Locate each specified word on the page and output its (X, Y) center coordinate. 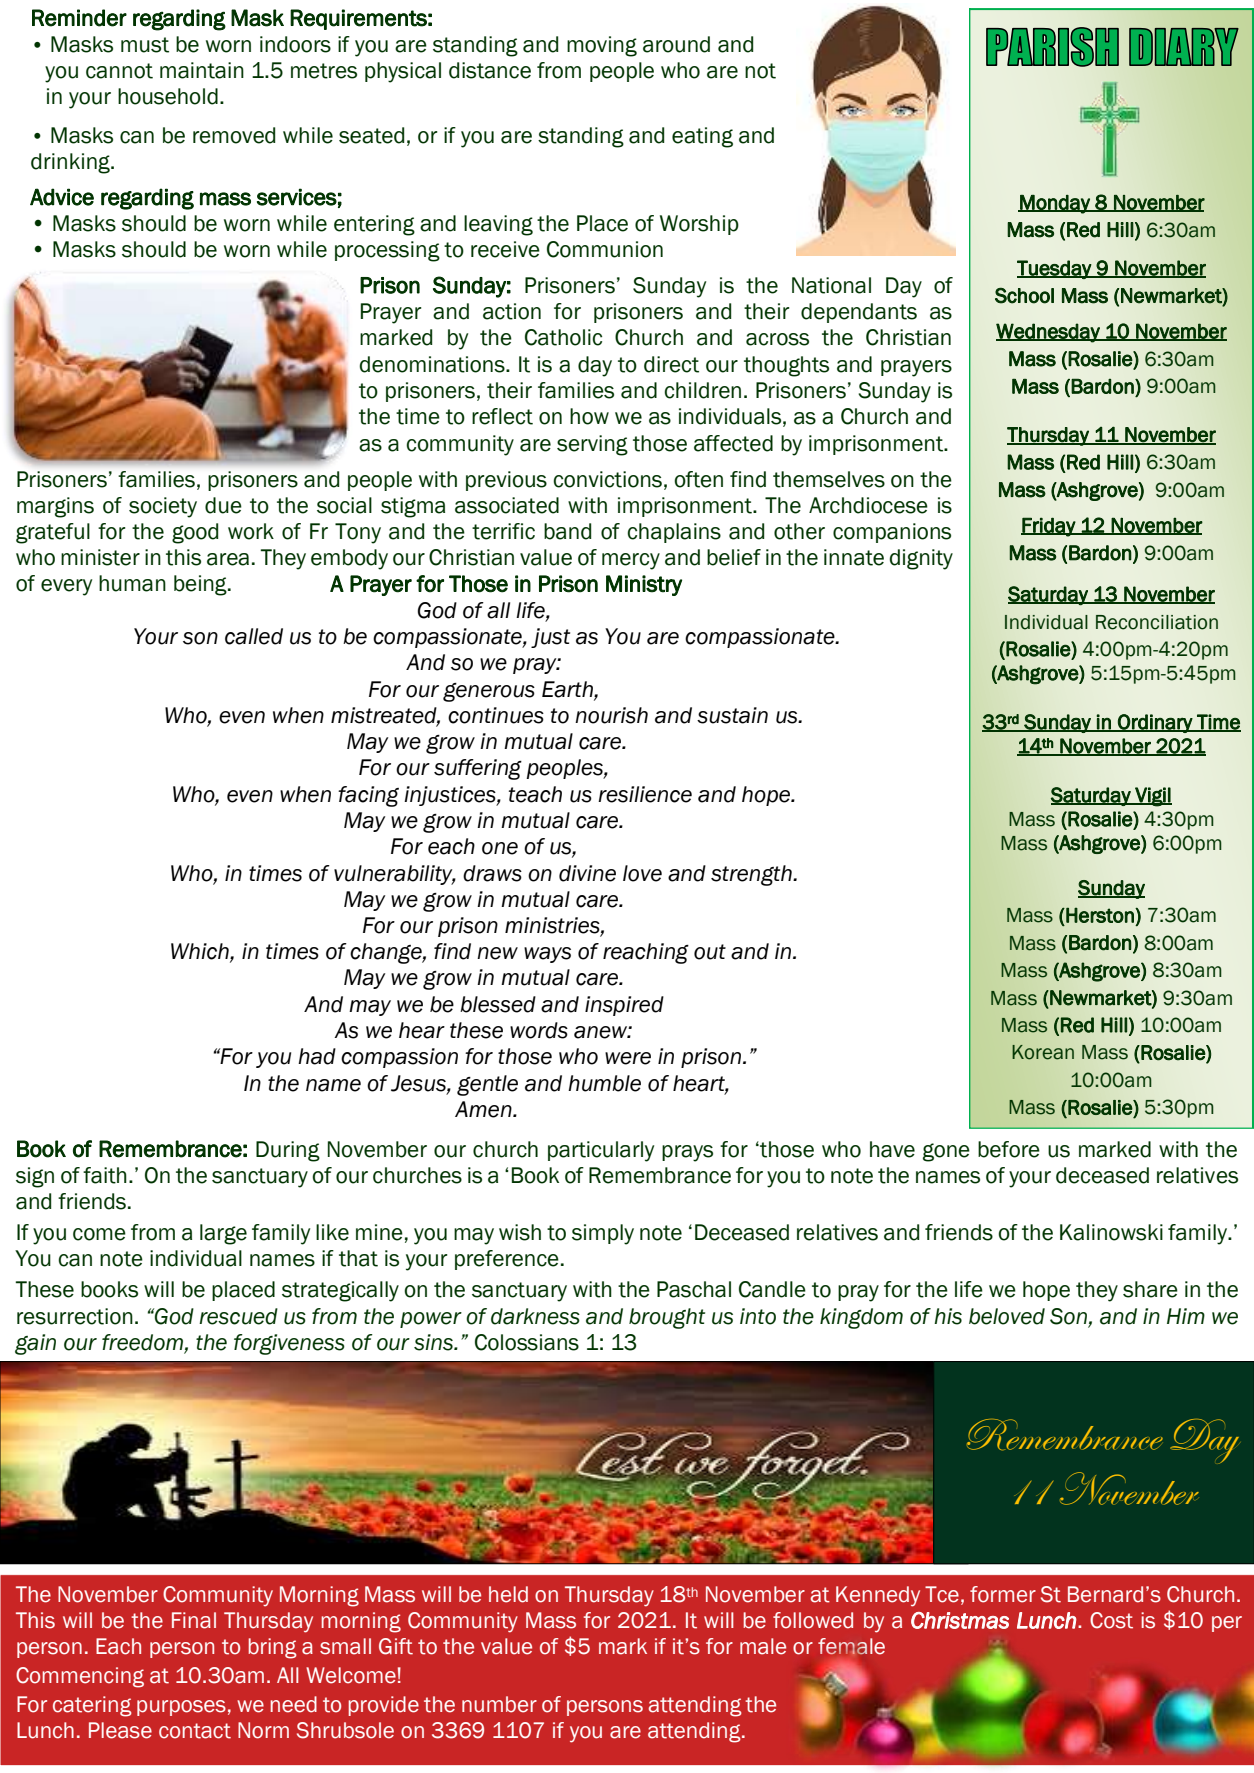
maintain (202, 70)
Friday (1049, 527)
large (223, 1234)
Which (201, 952)
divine (587, 873)
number (499, 1704)
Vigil (1152, 797)
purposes (181, 1708)
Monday (1055, 204)
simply (603, 1234)
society (163, 507)
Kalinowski (1111, 1232)
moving (602, 46)
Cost (1111, 1620)
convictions (607, 479)
